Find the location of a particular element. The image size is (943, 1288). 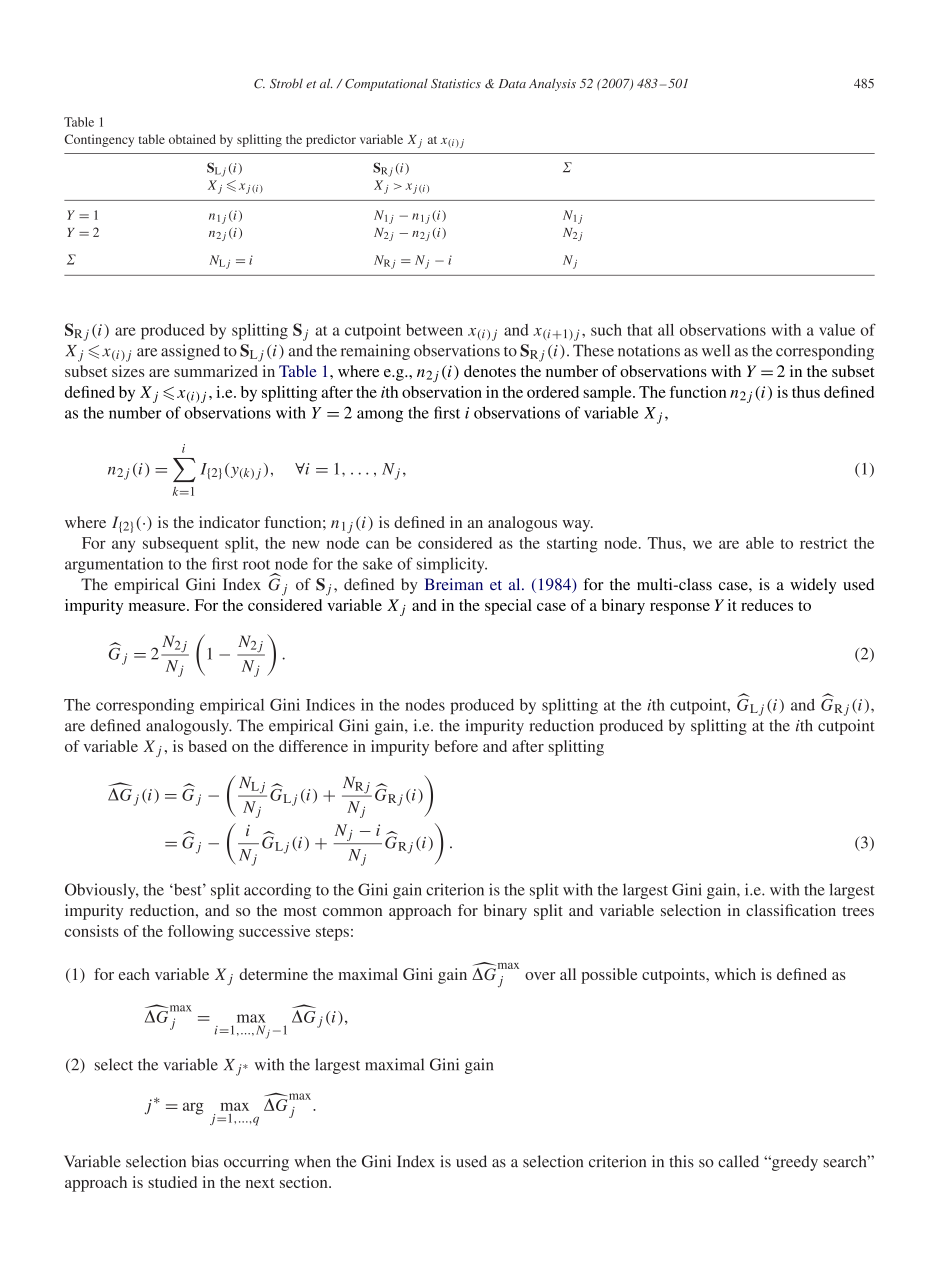

argumentation is located at coordinates (114, 565).
